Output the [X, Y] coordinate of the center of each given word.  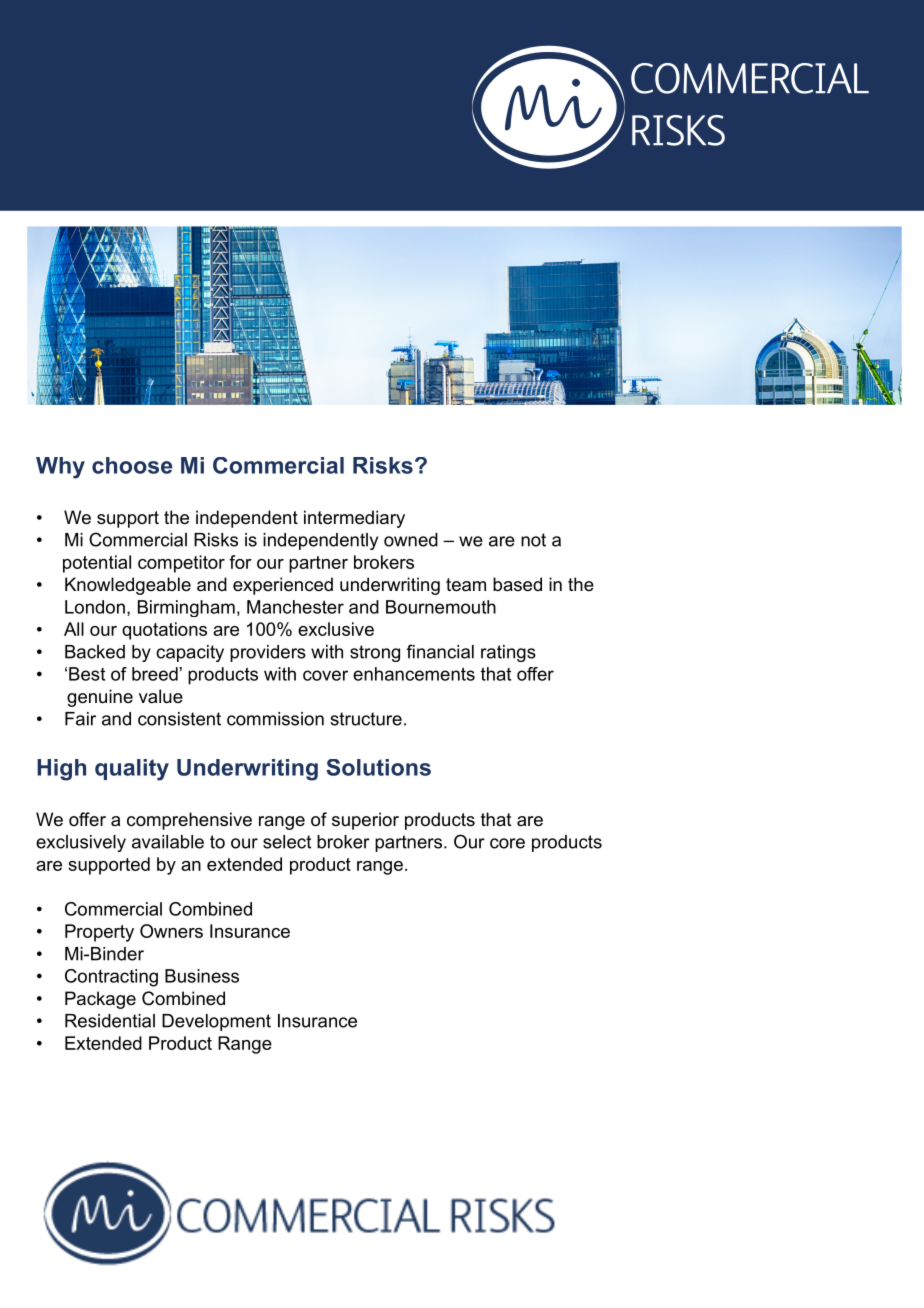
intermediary [354, 519]
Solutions [378, 767]
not [533, 540]
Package [100, 1000]
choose [132, 465]
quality [132, 770]
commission [275, 719]
